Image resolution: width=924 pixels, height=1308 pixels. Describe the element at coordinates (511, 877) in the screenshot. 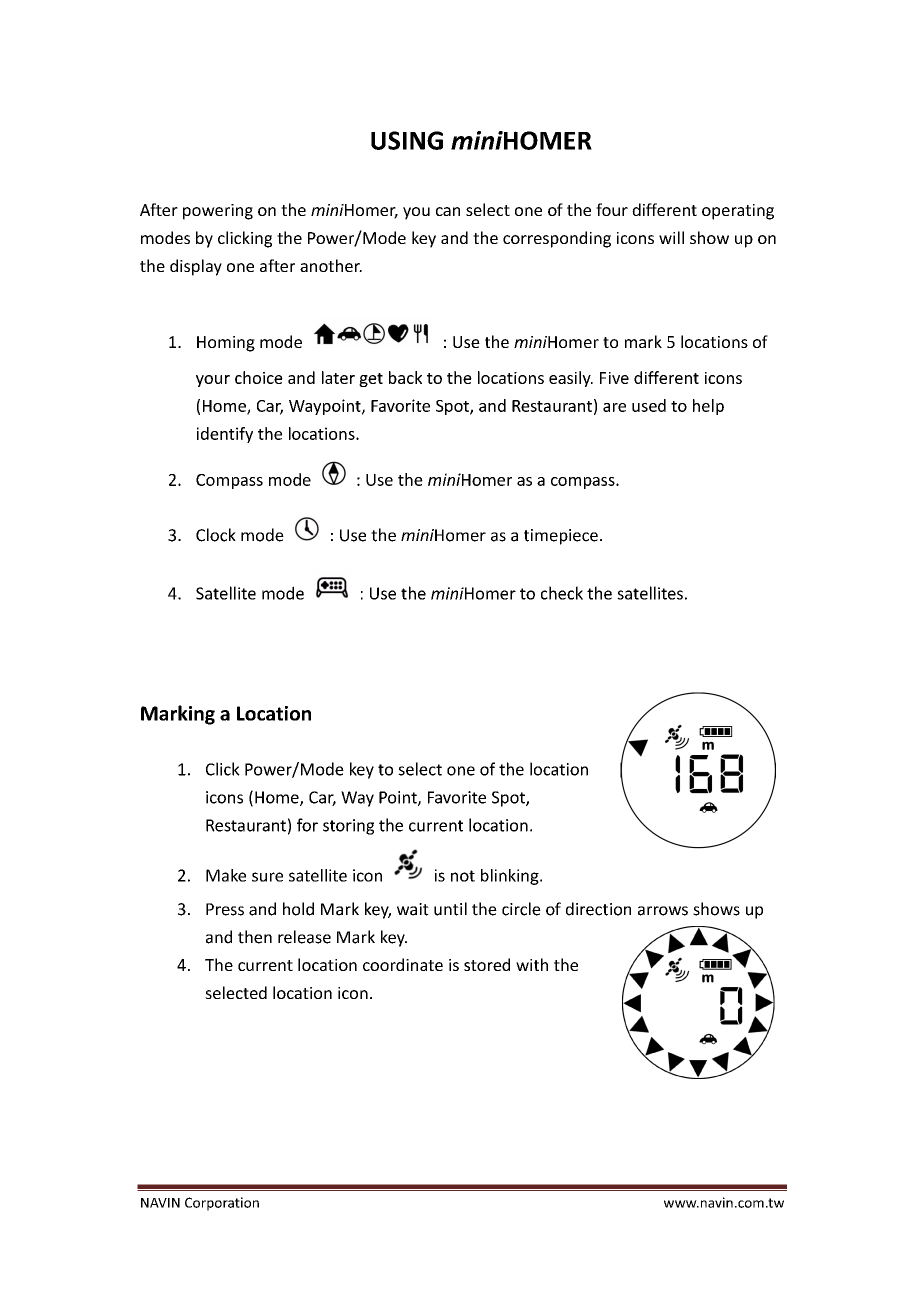

I see `blinking` at that location.
